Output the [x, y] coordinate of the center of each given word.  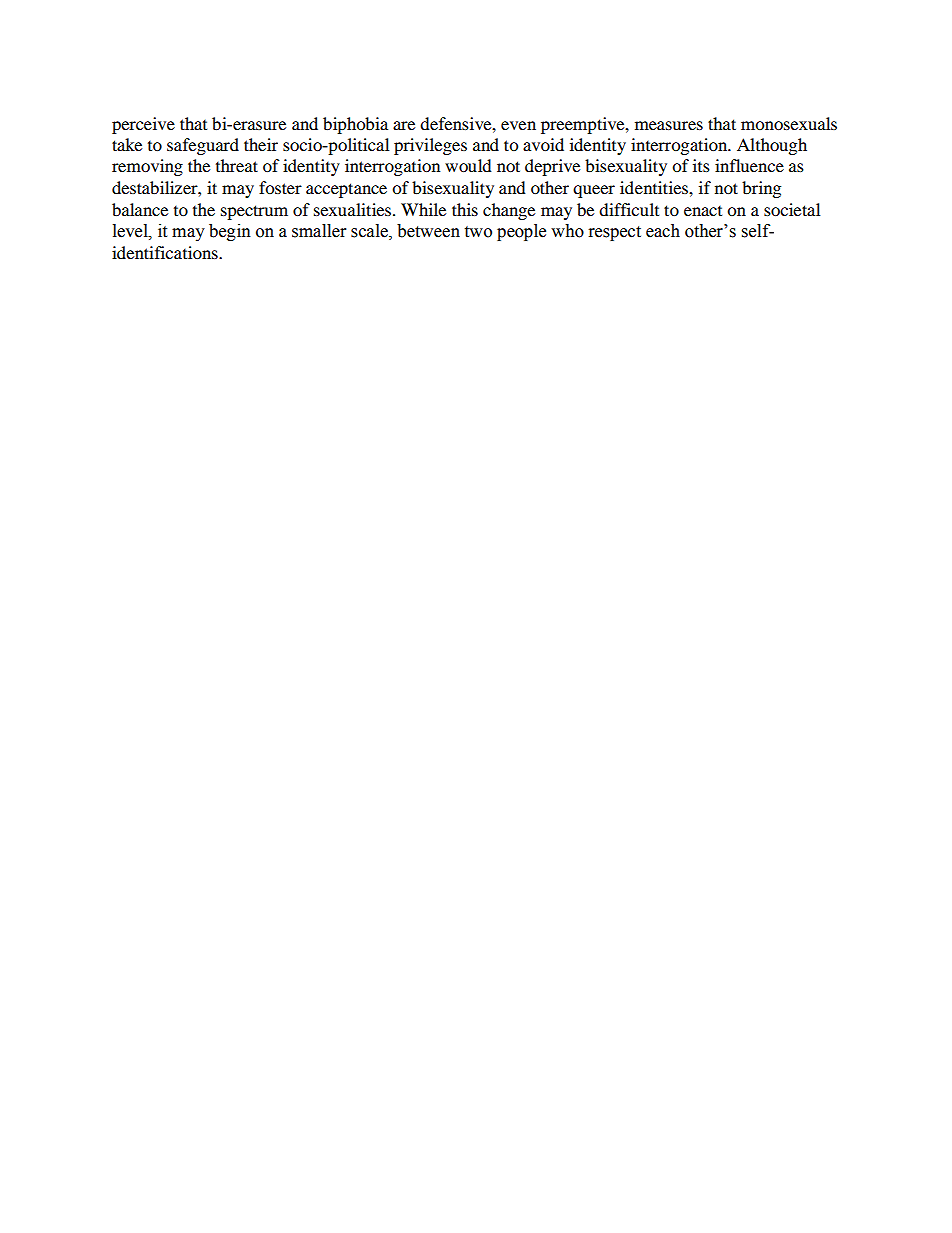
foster [280, 187]
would [468, 165]
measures [669, 125]
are [404, 125]
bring [761, 189]
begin [230, 232]
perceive [143, 125]
